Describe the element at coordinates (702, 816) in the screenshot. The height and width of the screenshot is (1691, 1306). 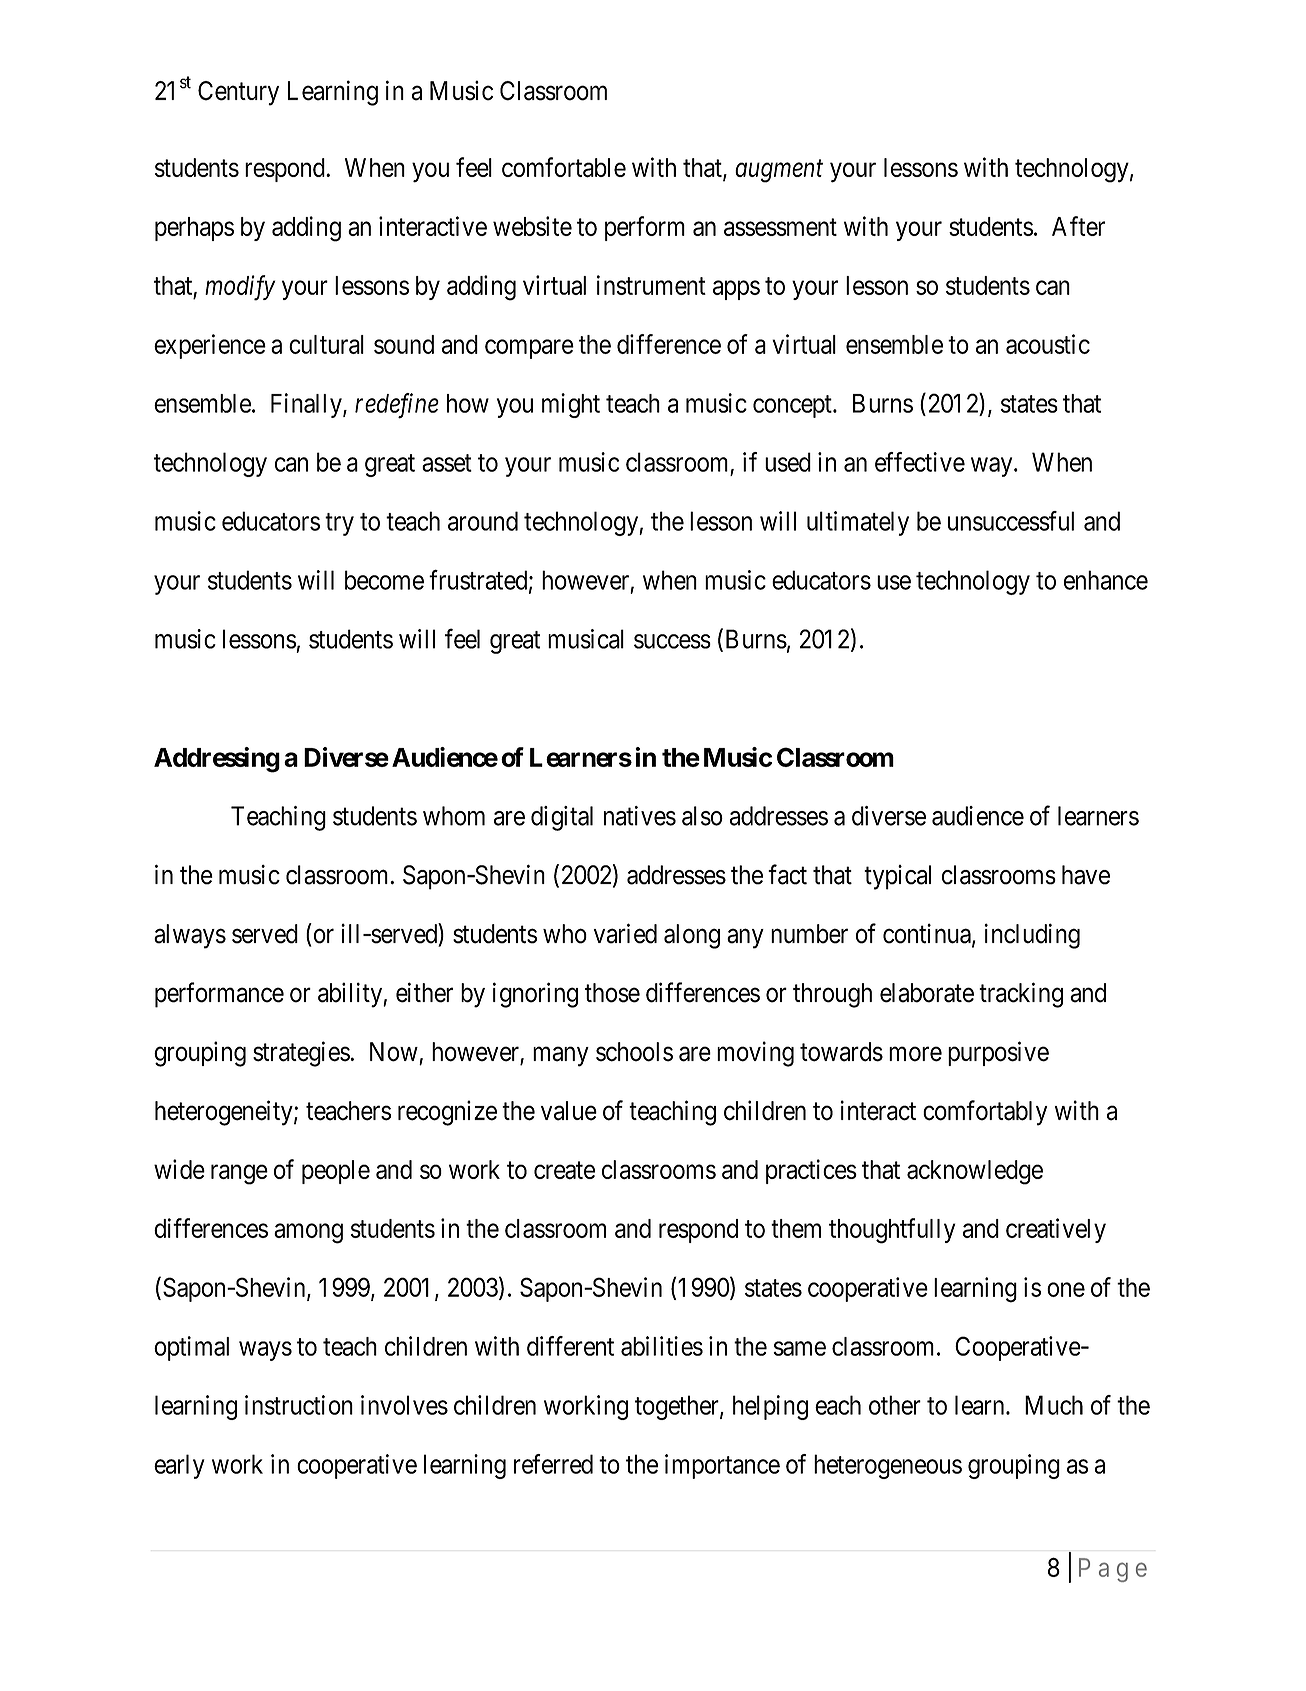
I see `also` at that location.
